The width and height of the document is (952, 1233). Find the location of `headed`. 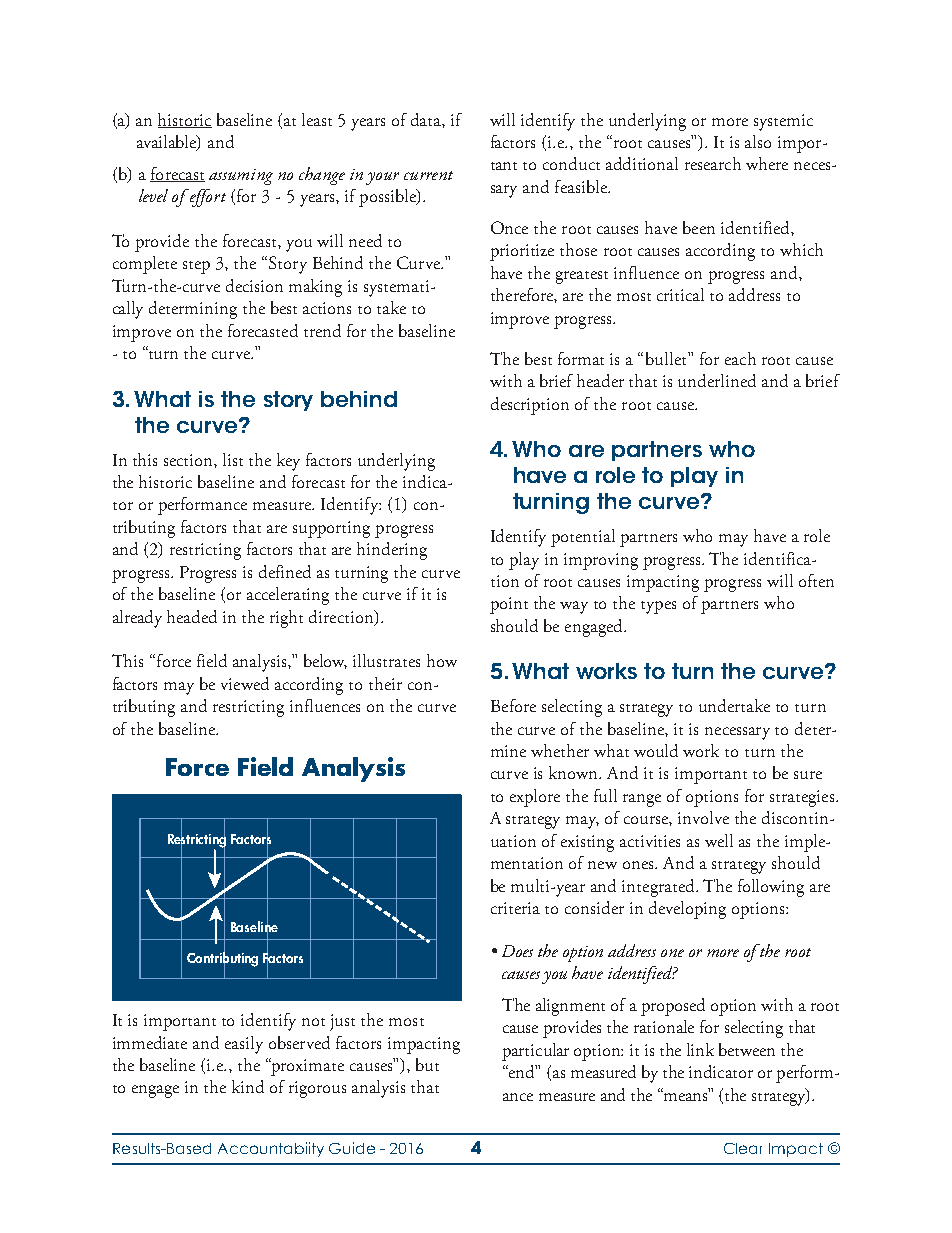

headed is located at coordinates (192, 616).
